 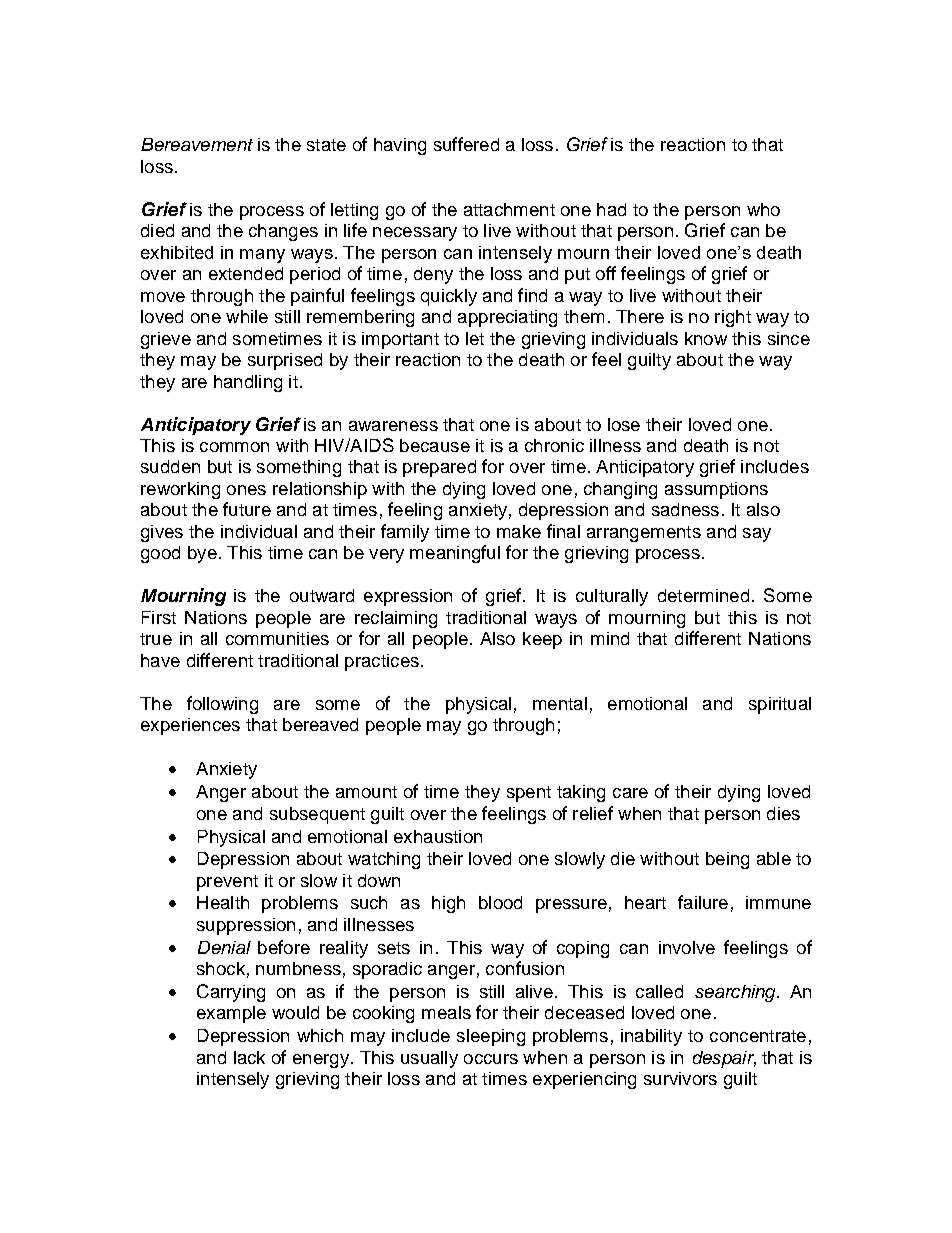 What do you see at coordinates (724, 1059) in the document?
I see `despair` at bounding box center [724, 1059].
